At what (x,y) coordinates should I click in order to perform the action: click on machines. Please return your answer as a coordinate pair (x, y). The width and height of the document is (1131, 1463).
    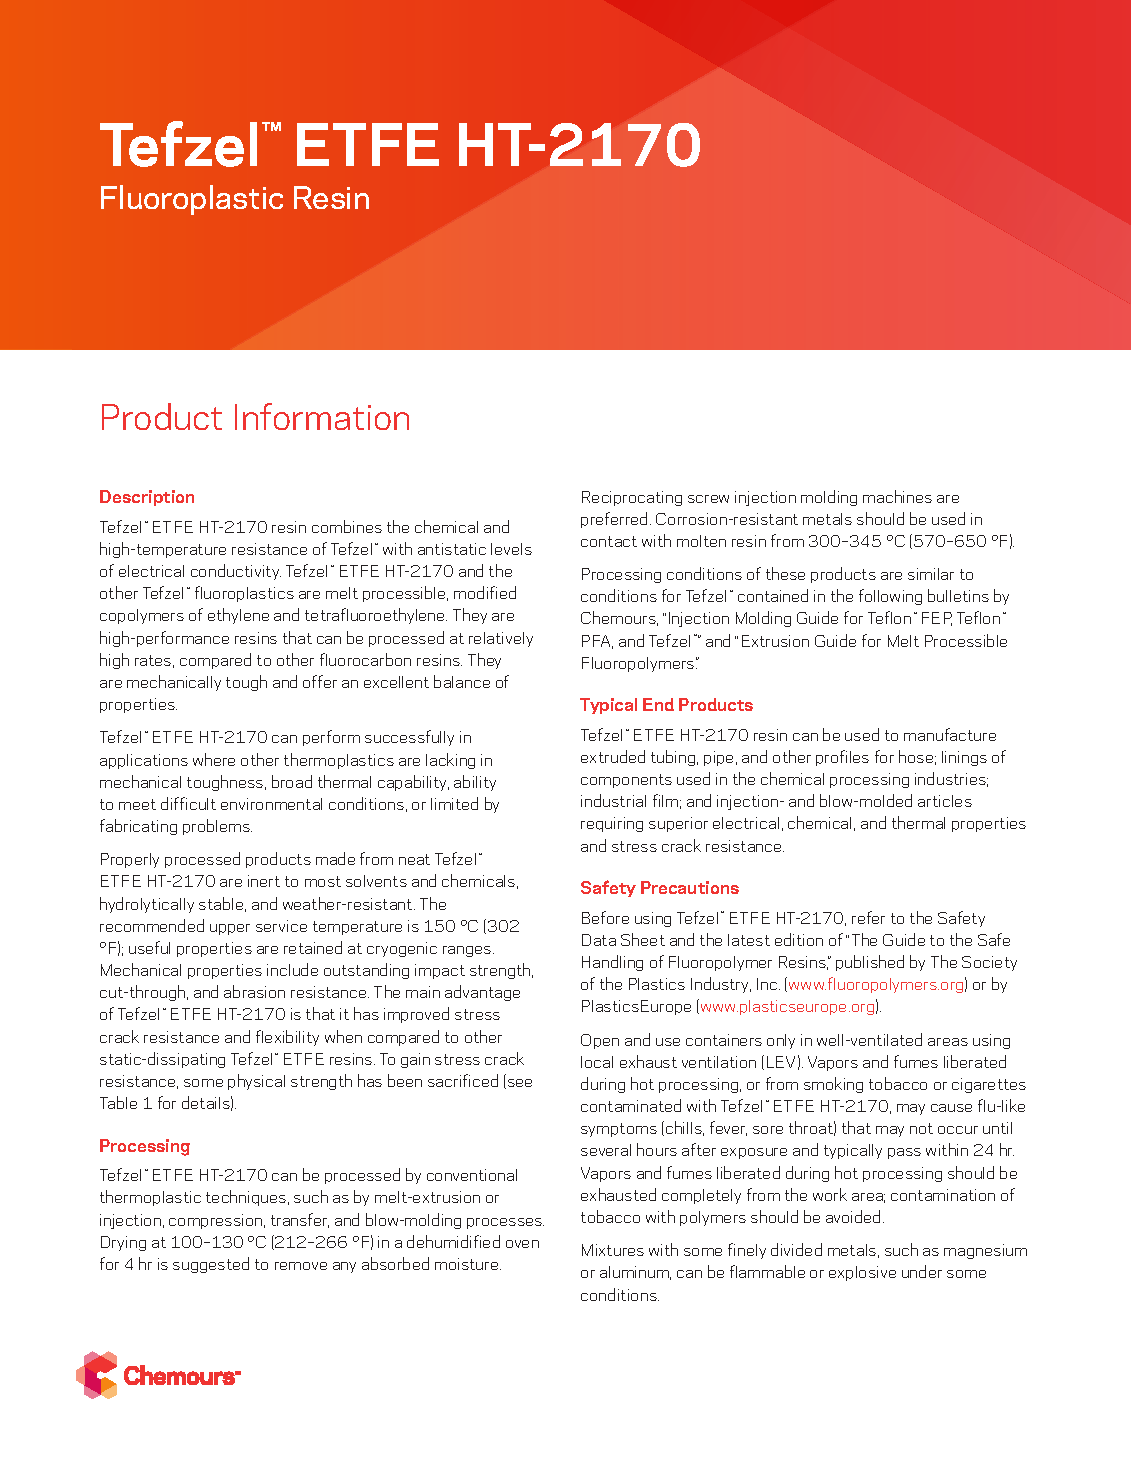
    Looking at the image, I should click on (897, 496).
